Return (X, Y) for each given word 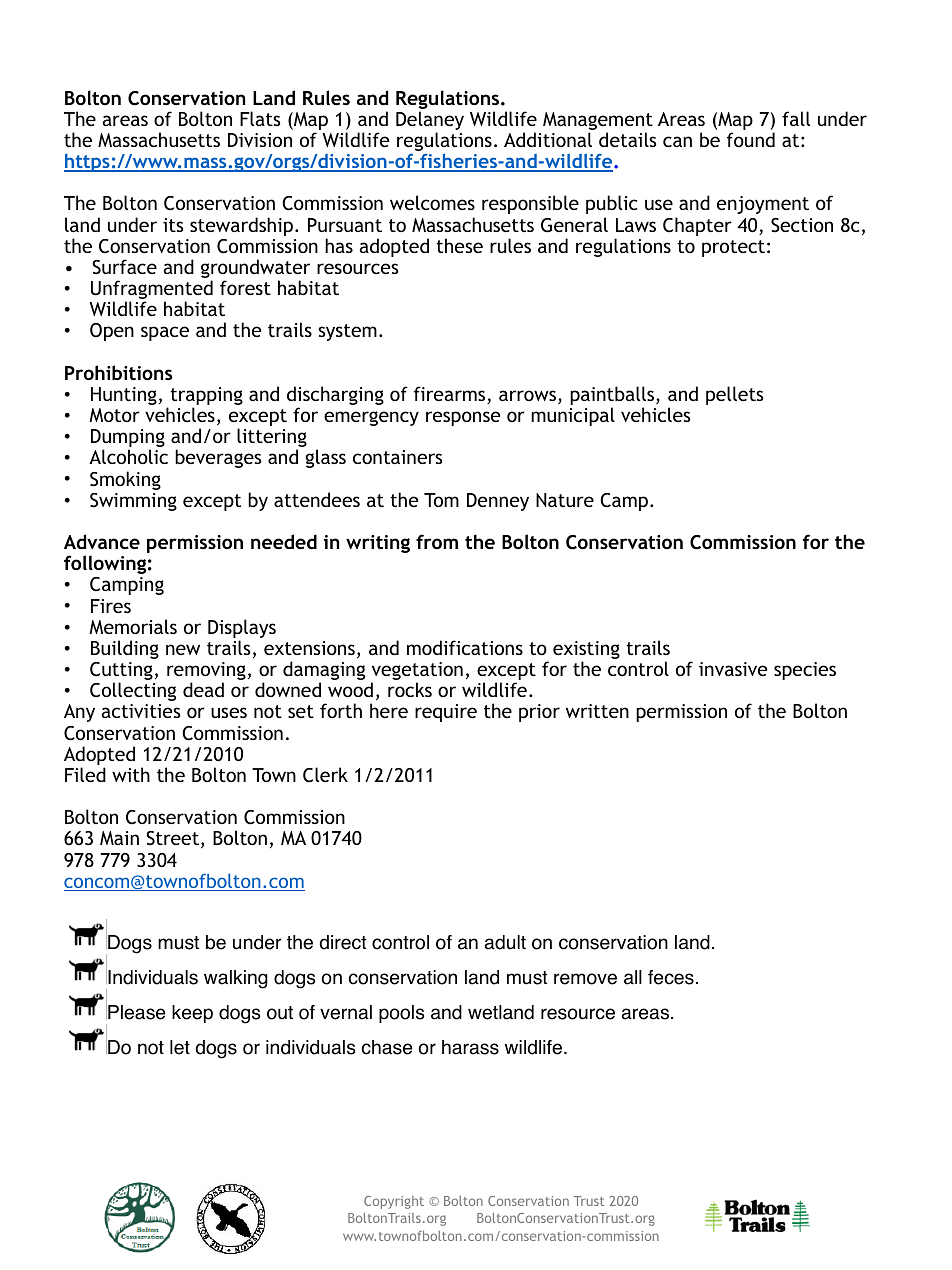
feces (671, 977)
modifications (465, 647)
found (751, 139)
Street (172, 838)
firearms (451, 395)
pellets (734, 395)
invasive (733, 669)
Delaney (430, 122)
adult (505, 942)
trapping (206, 397)
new (183, 649)
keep (192, 1014)
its (173, 225)
